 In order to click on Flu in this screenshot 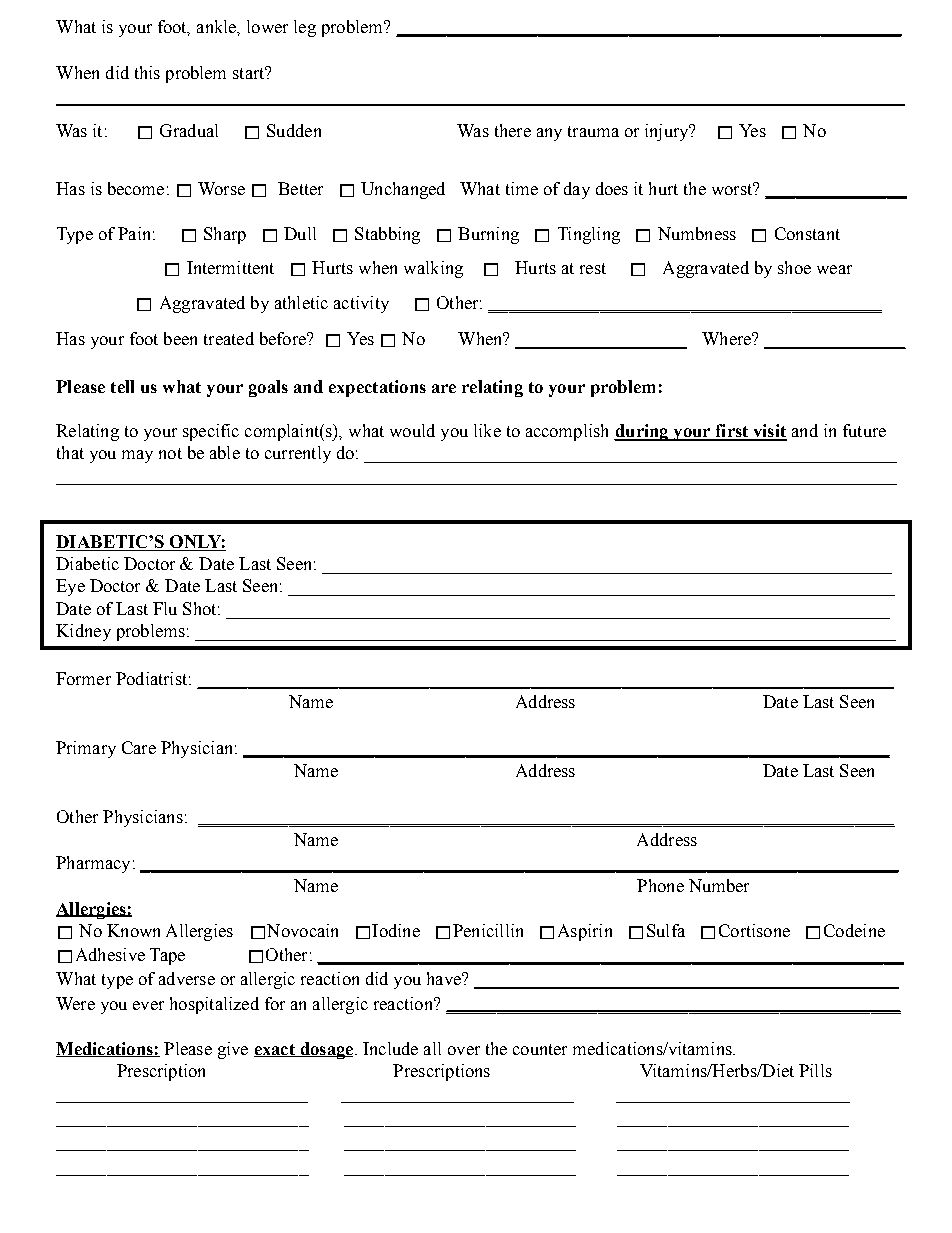, I will do `click(165, 608)`.
